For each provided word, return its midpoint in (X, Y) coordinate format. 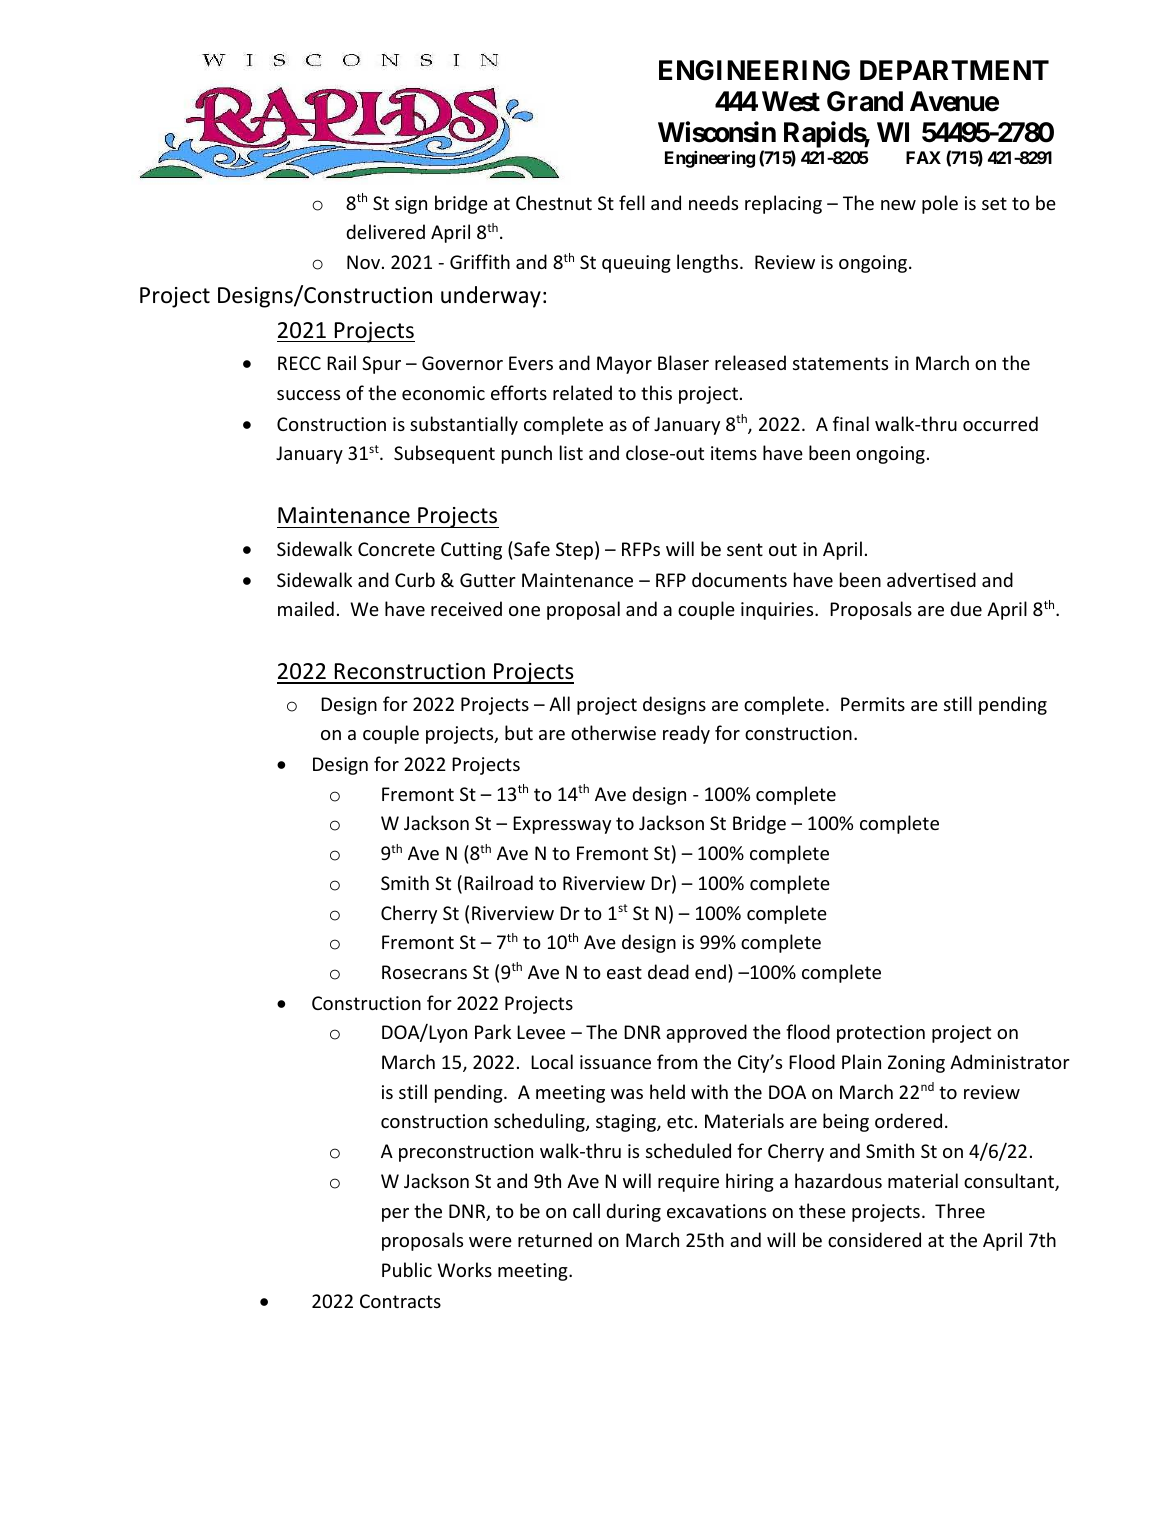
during (633, 1212)
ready (686, 734)
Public (407, 1269)
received (466, 608)
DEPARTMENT (954, 70)
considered (874, 1239)
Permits (873, 704)
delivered (385, 231)
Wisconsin (717, 132)
